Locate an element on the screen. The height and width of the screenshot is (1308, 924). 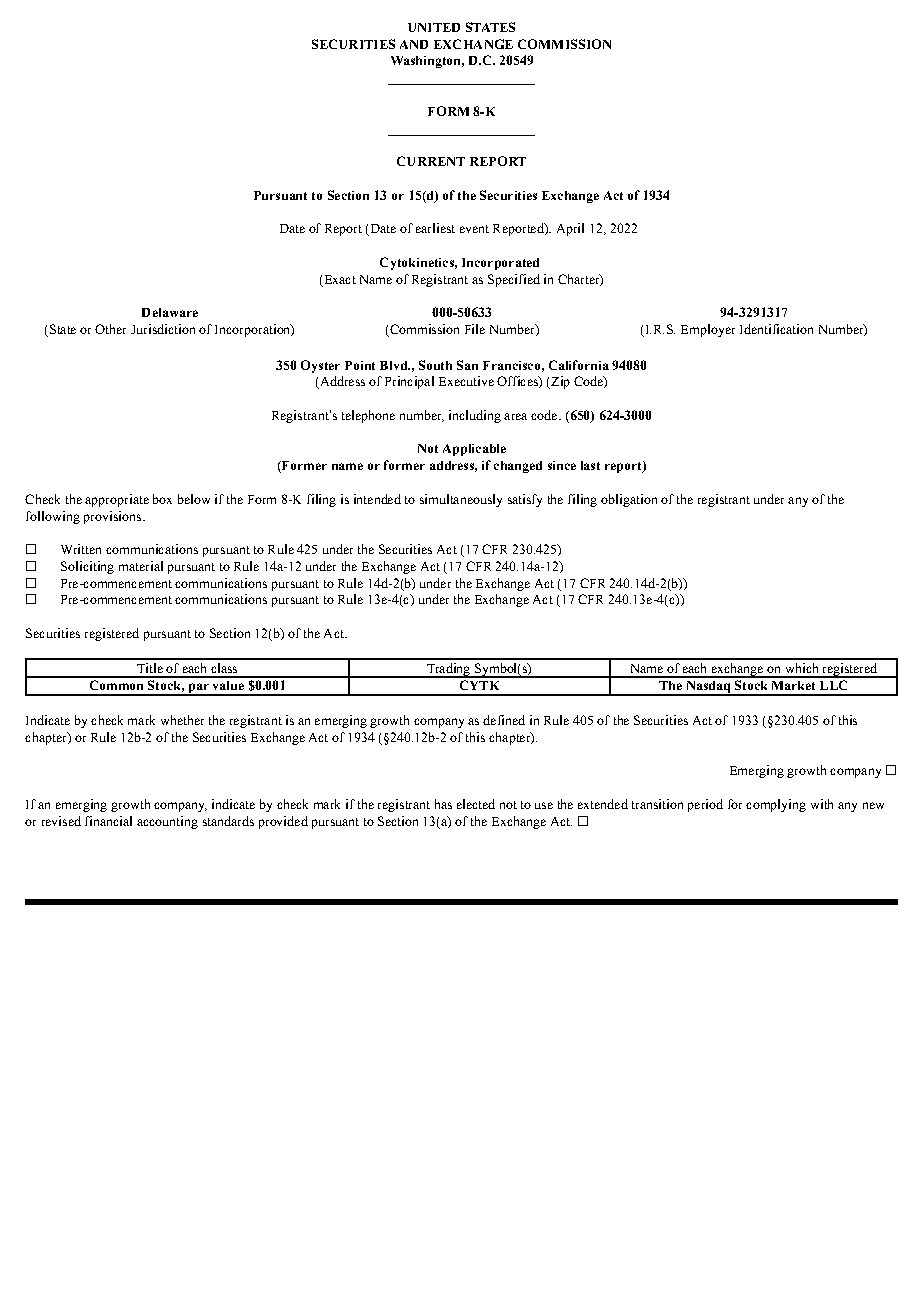
Delaware is located at coordinates (170, 312).
